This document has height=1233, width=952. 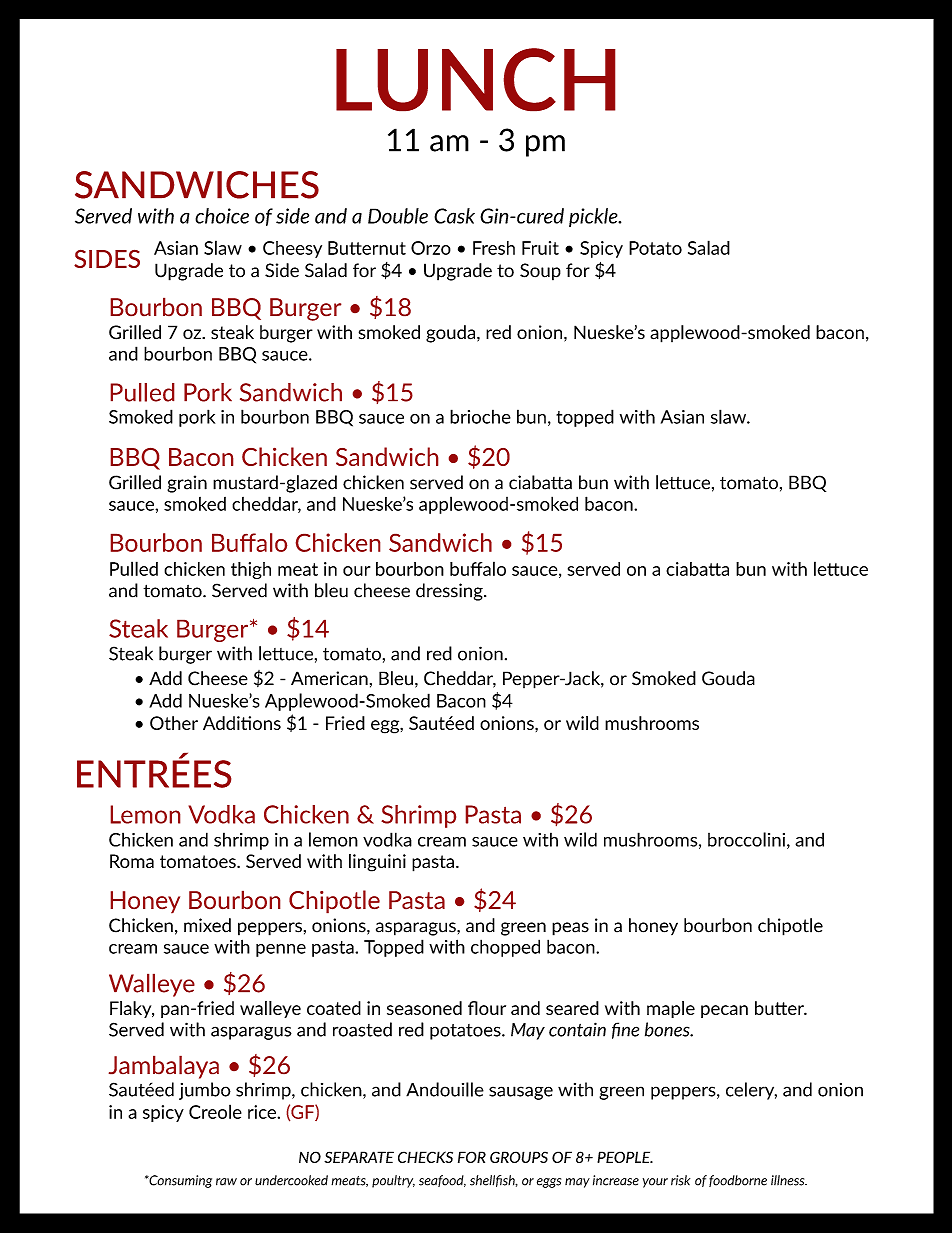 I want to click on brioche, so click(x=480, y=416).
